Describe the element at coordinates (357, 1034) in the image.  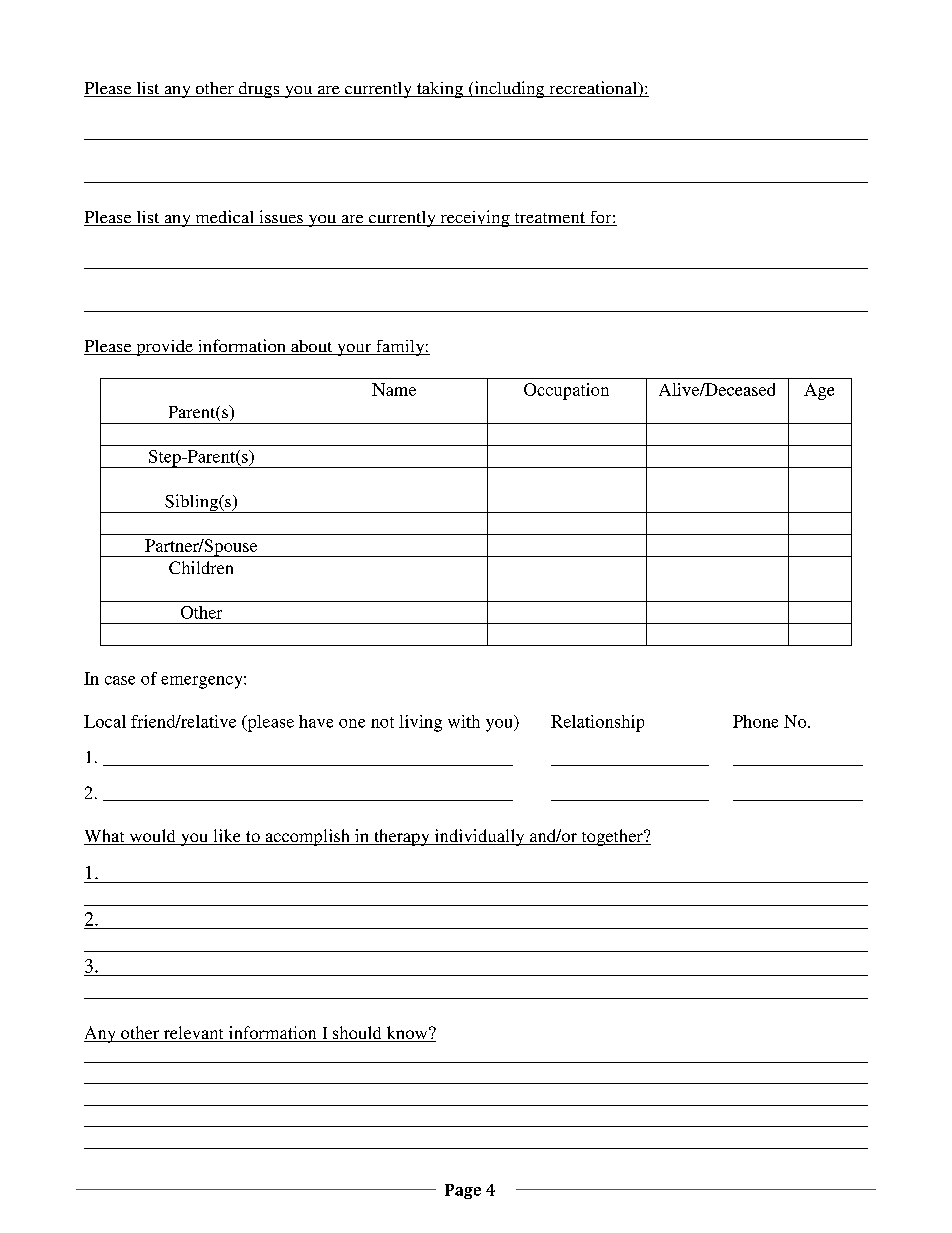
I see `should` at that location.
